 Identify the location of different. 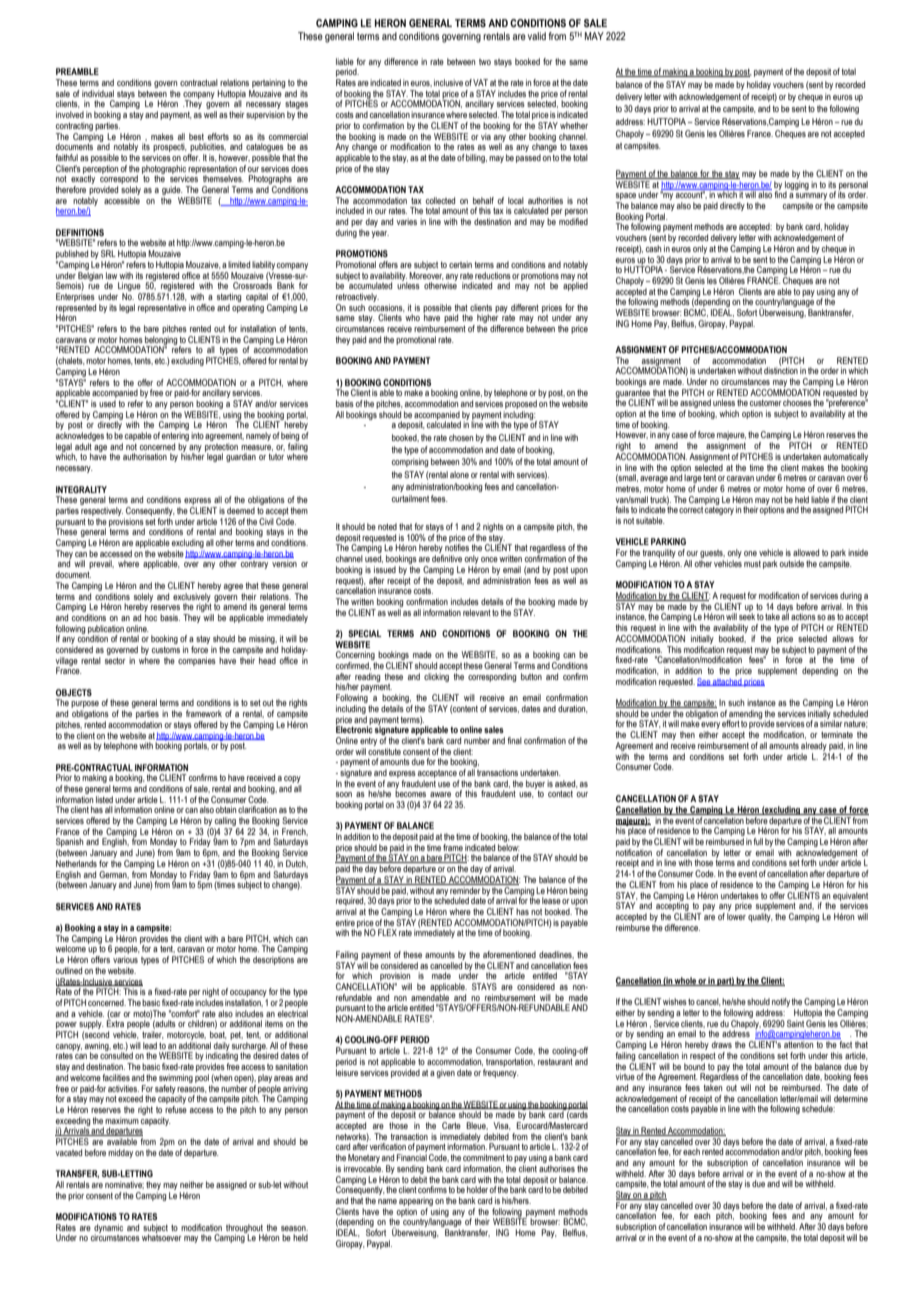
(525, 307).
